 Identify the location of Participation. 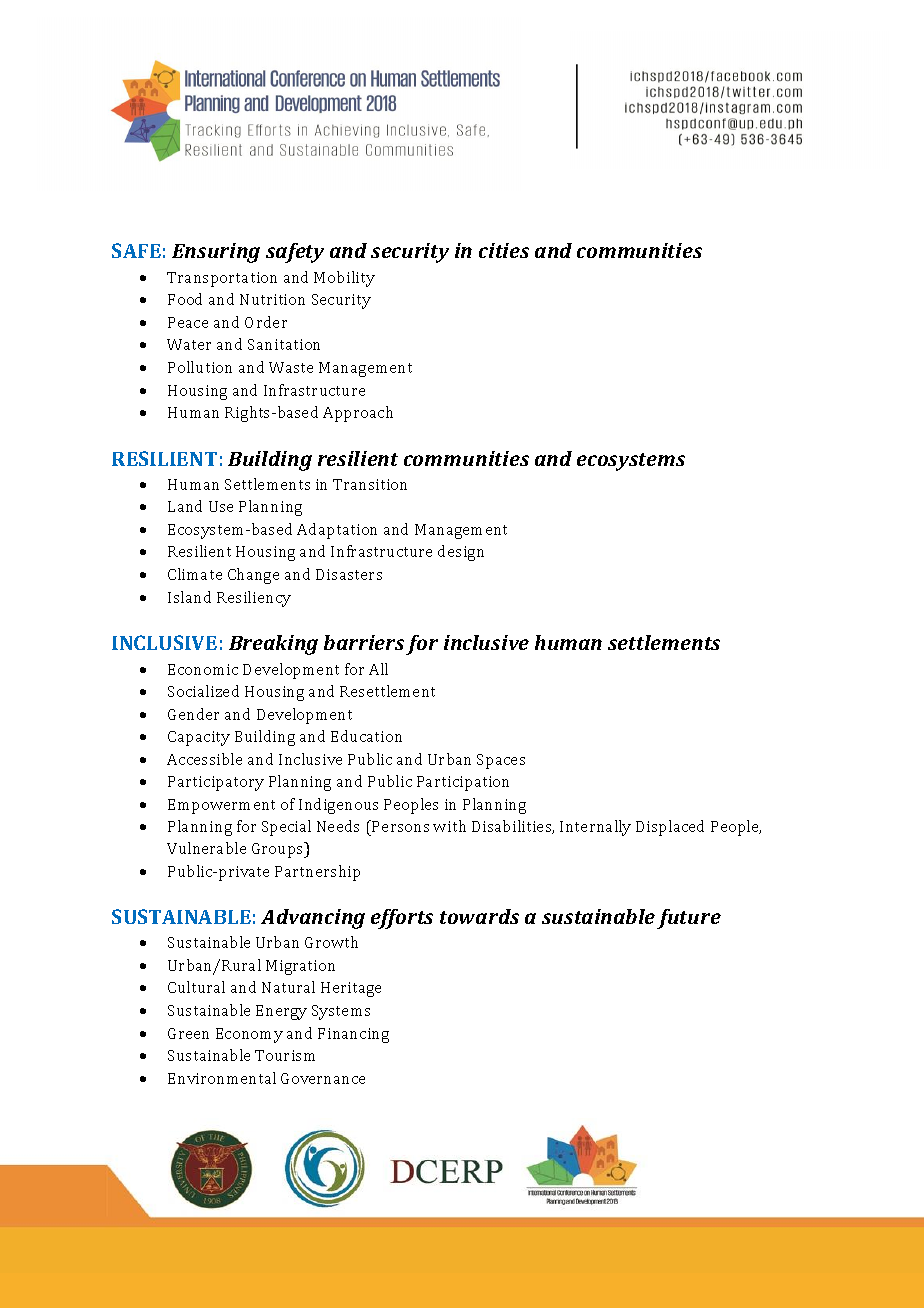
(463, 783).
